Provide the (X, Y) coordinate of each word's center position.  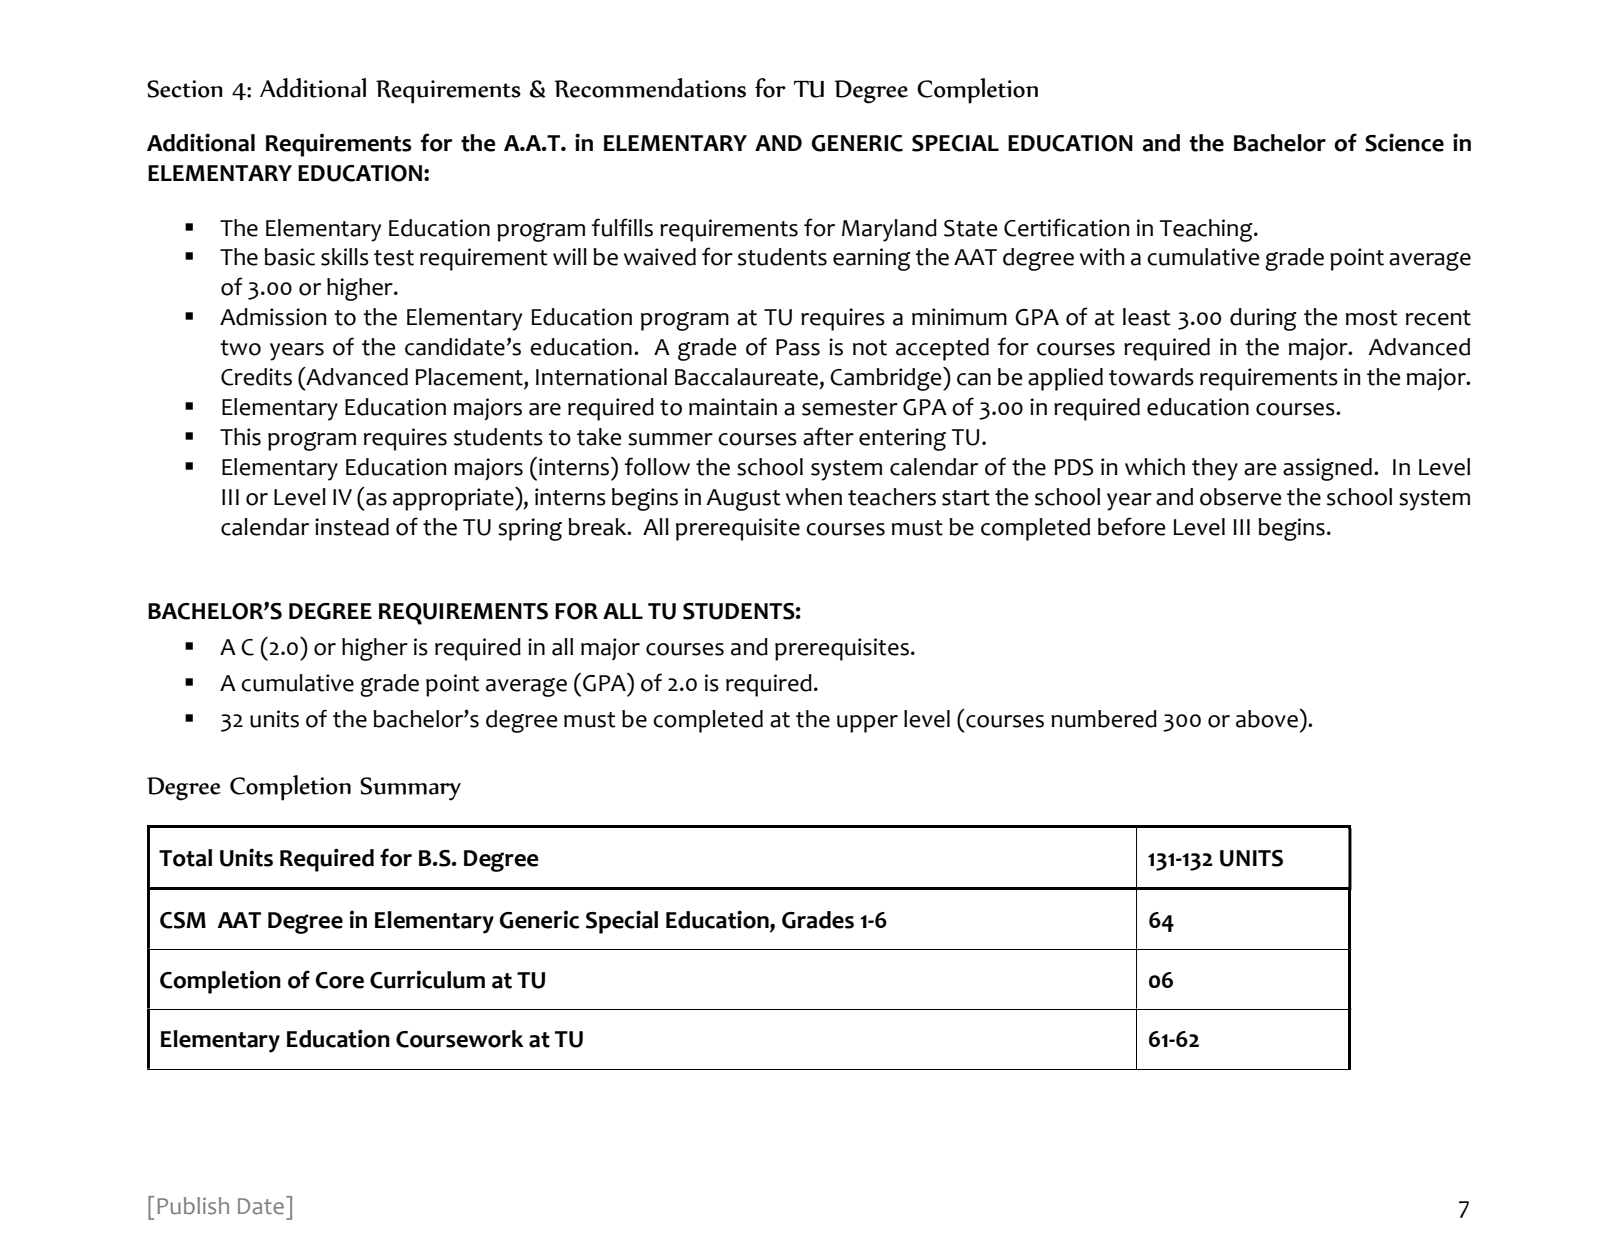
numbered (1104, 719)
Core (339, 980)
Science (1404, 142)
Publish (193, 1206)
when (814, 497)
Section (185, 89)
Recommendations (650, 88)
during (1263, 319)
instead (352, 527)
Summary (410, 789)
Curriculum (427, 979)
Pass (798, 347)
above (1268, 718)
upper (867, 724)
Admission (273, 317)
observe (1240, 497)
